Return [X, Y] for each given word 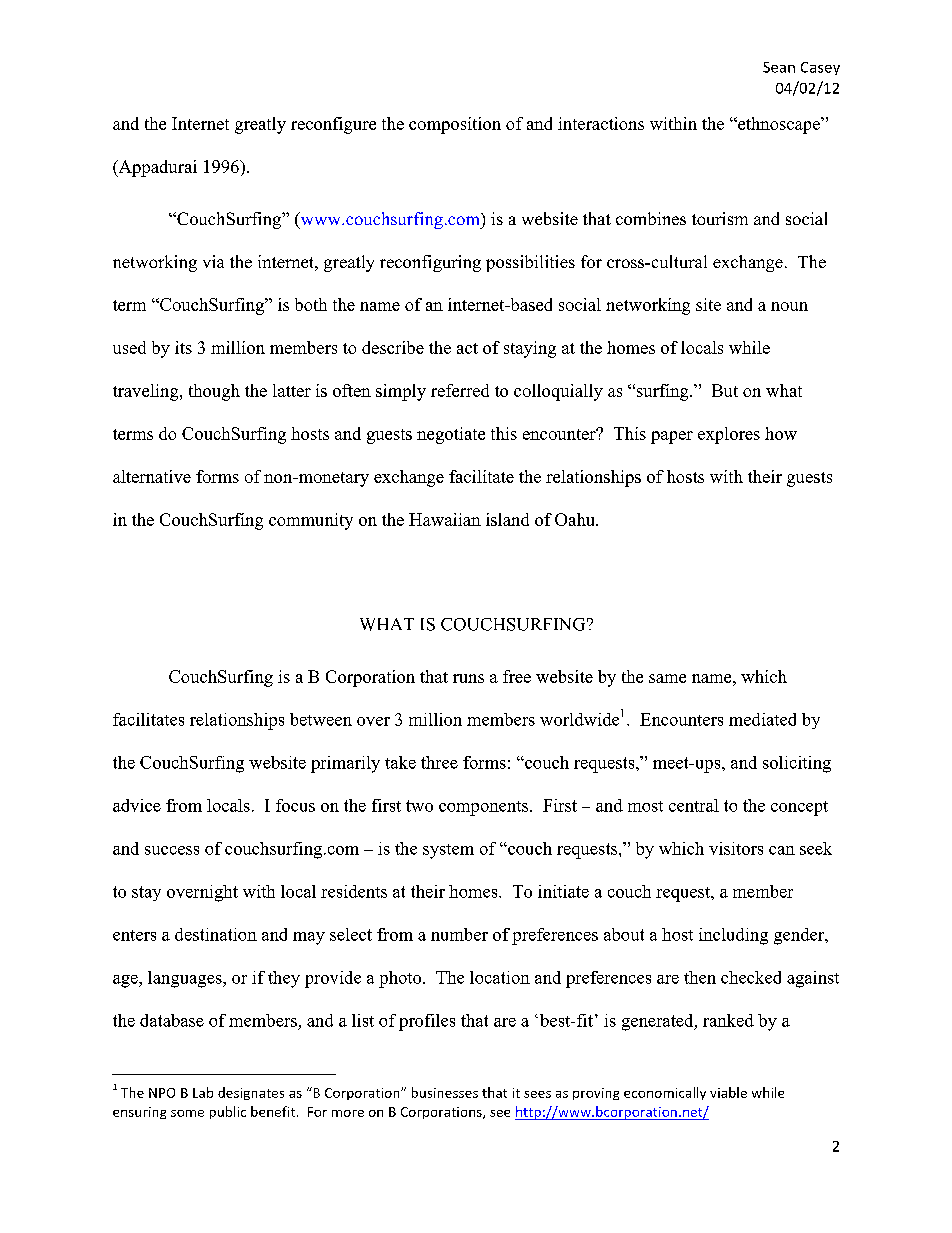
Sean [779, 67]
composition [455, 125]
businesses [445, 1092]
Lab [203, 1092]
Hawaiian [445, 519]
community [311, 521]
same [667, 678]
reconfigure [333, 125]
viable [728, 1092]
